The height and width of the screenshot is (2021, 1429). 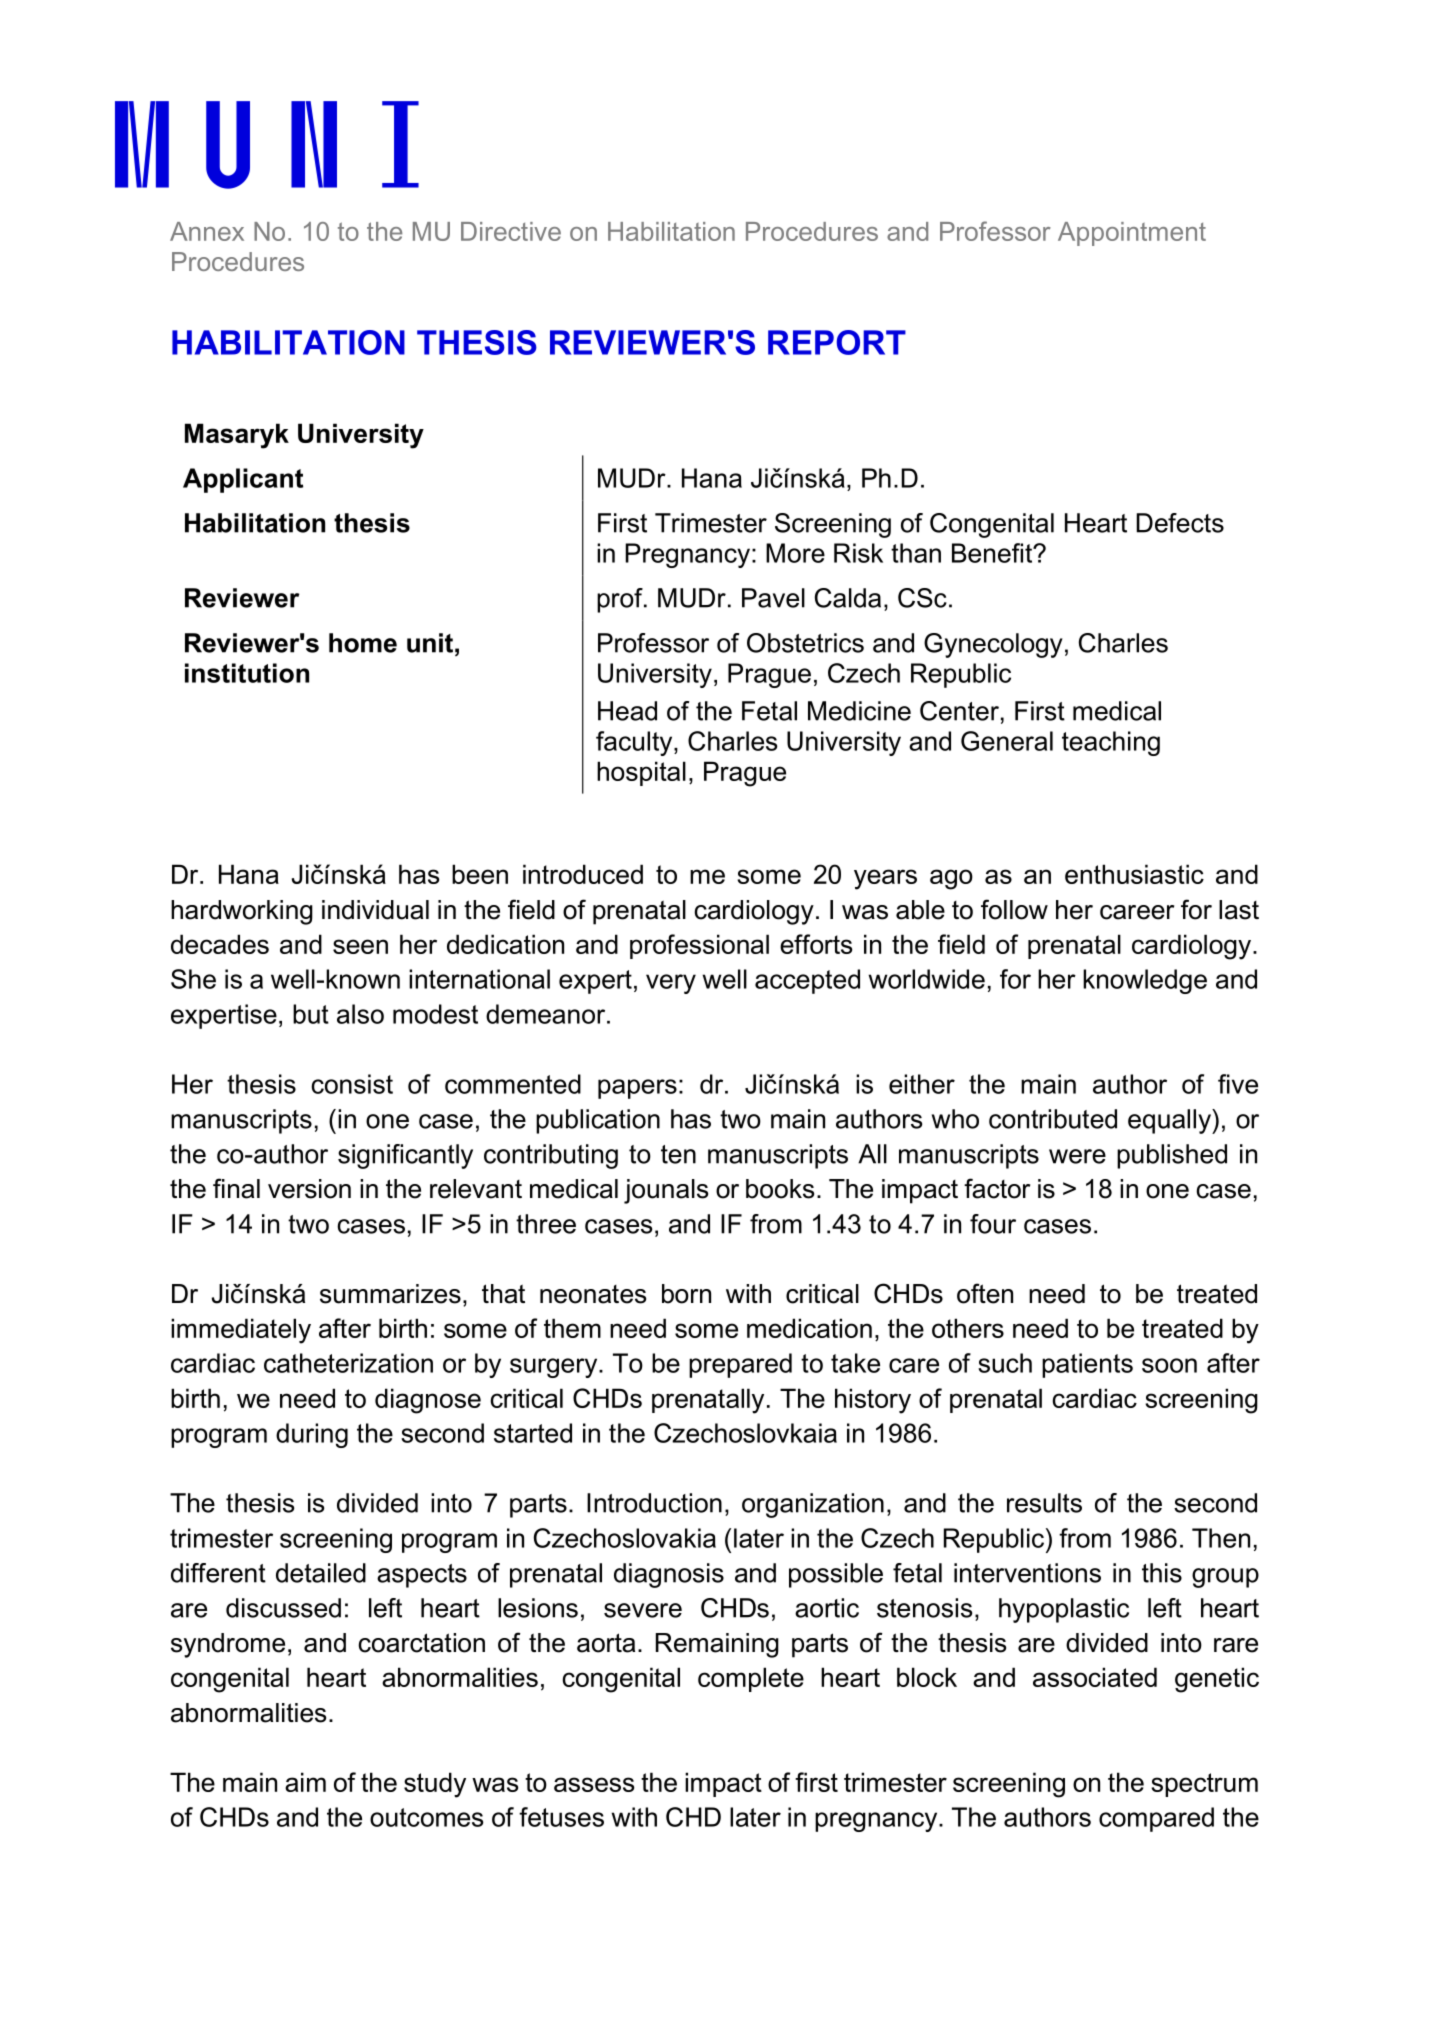 What do you see at coordinates (1111, 743) in the screenshot?
I see `teaching` at bounding box center [1111, 743].
